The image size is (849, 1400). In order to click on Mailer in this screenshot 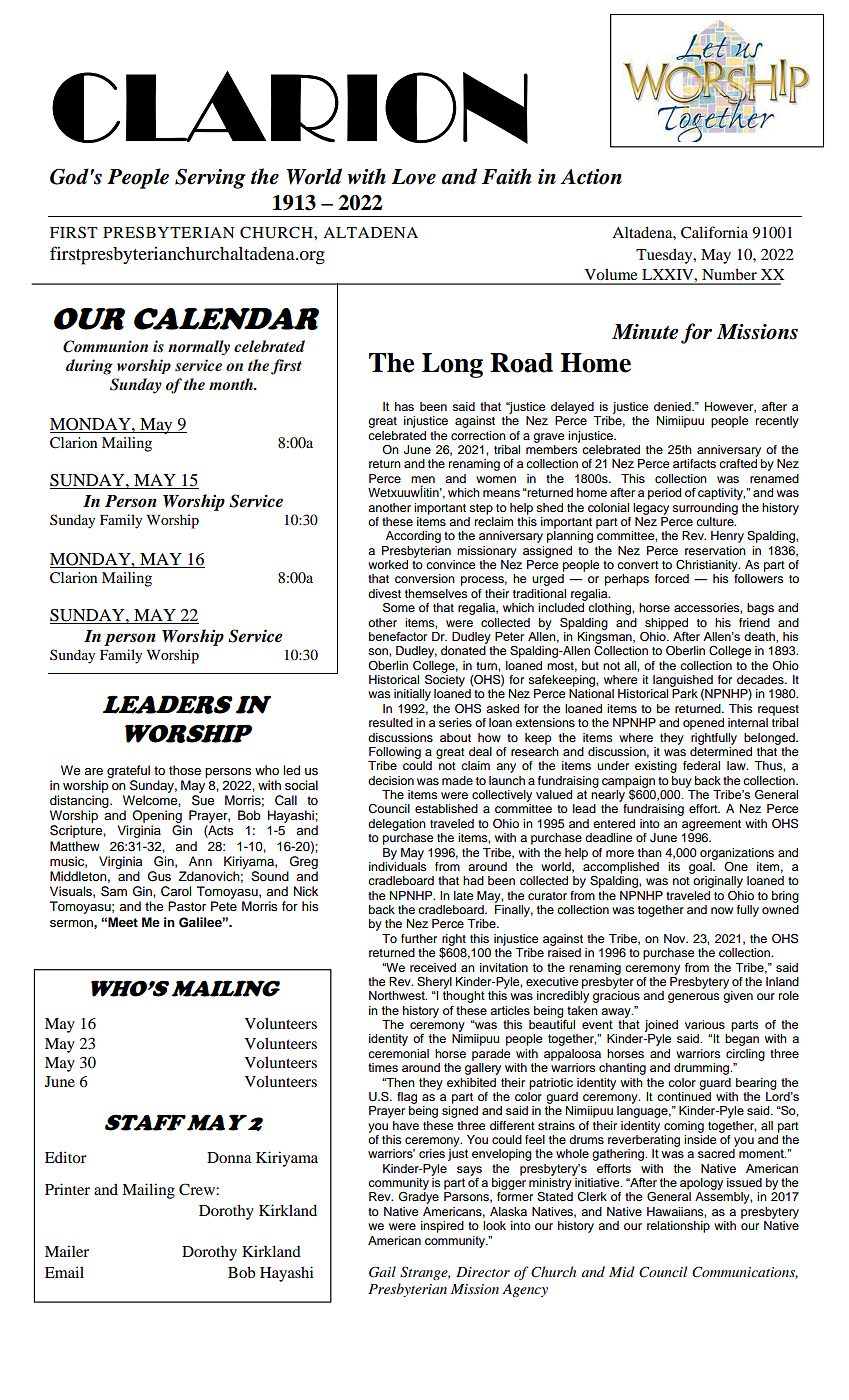, I will do `click(67, 1251)`.
